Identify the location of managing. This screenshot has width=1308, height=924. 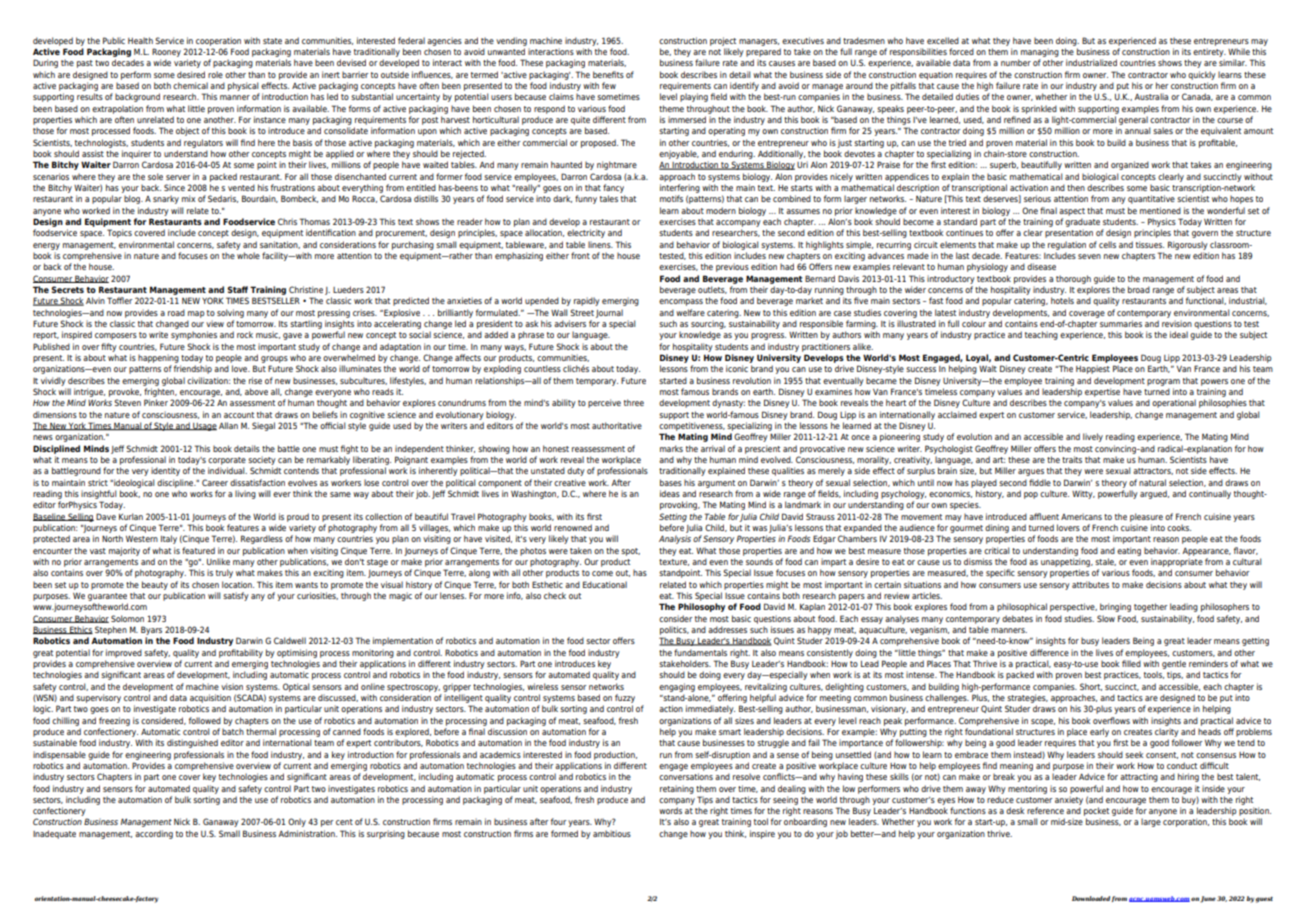
(1040, 52).
